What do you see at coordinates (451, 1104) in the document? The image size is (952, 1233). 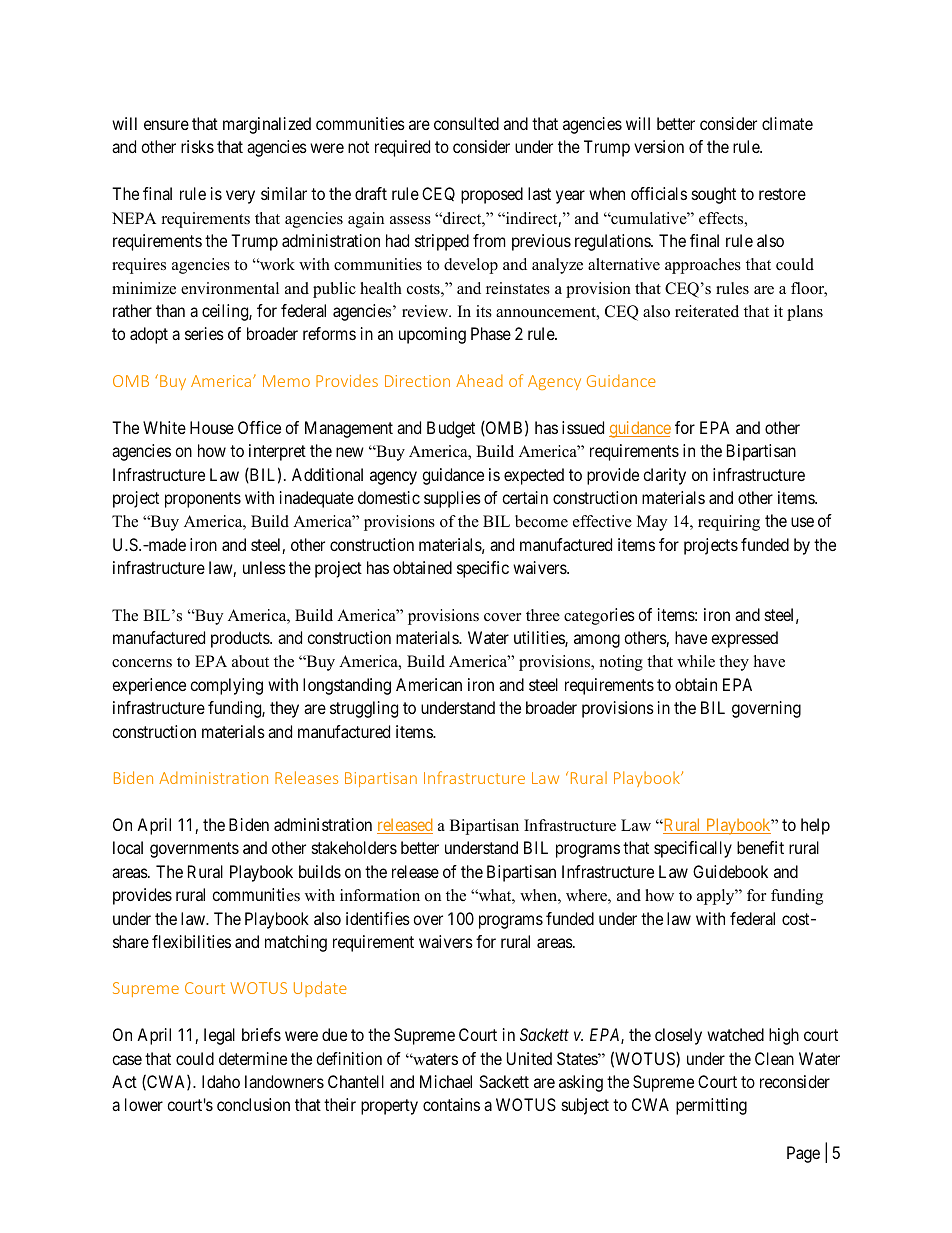 I see `contains` at bounding box center [451, 1104].
